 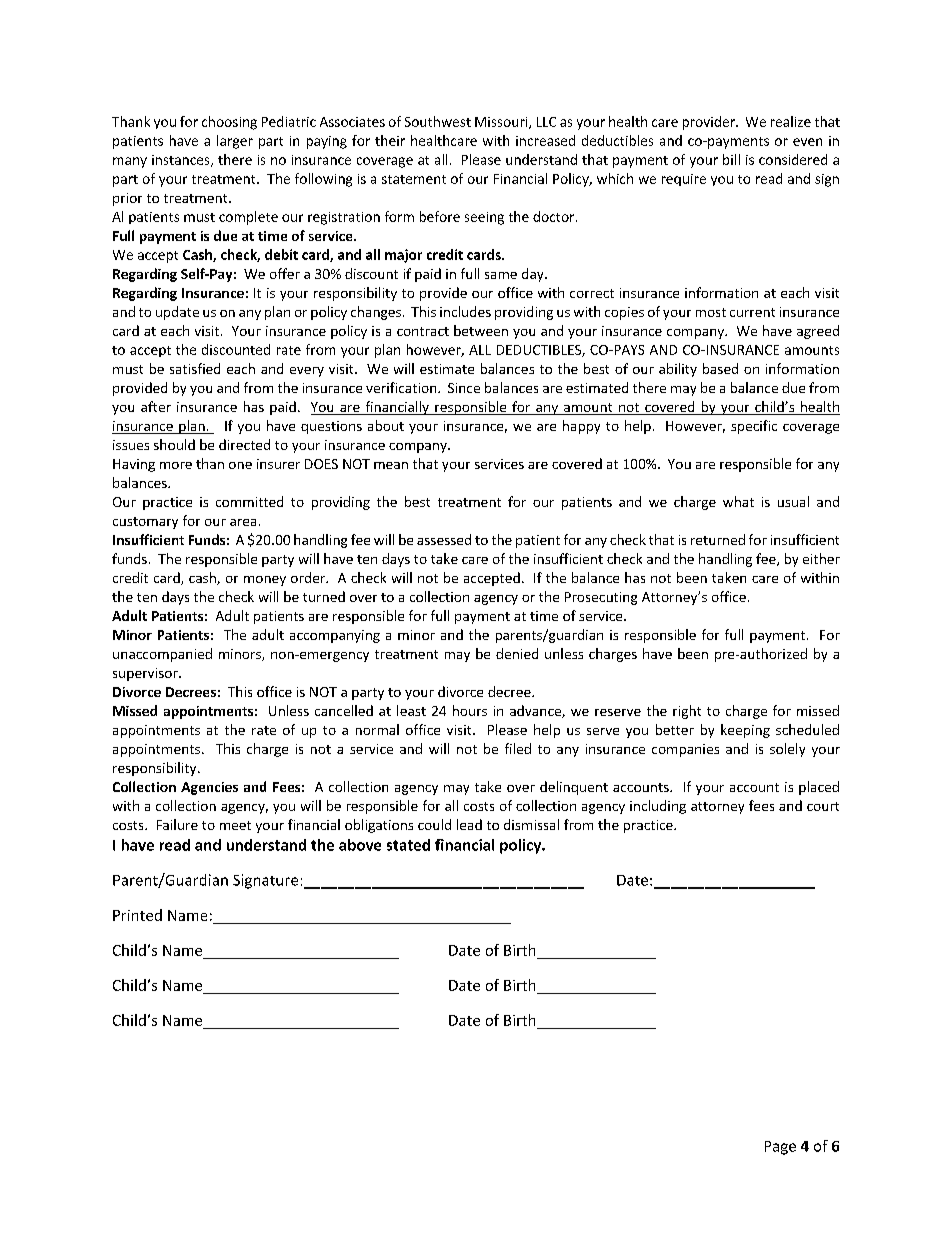 What do you see at coordinates (687, 712) in the image?
I see `right` at bounding box center [687, 712].
